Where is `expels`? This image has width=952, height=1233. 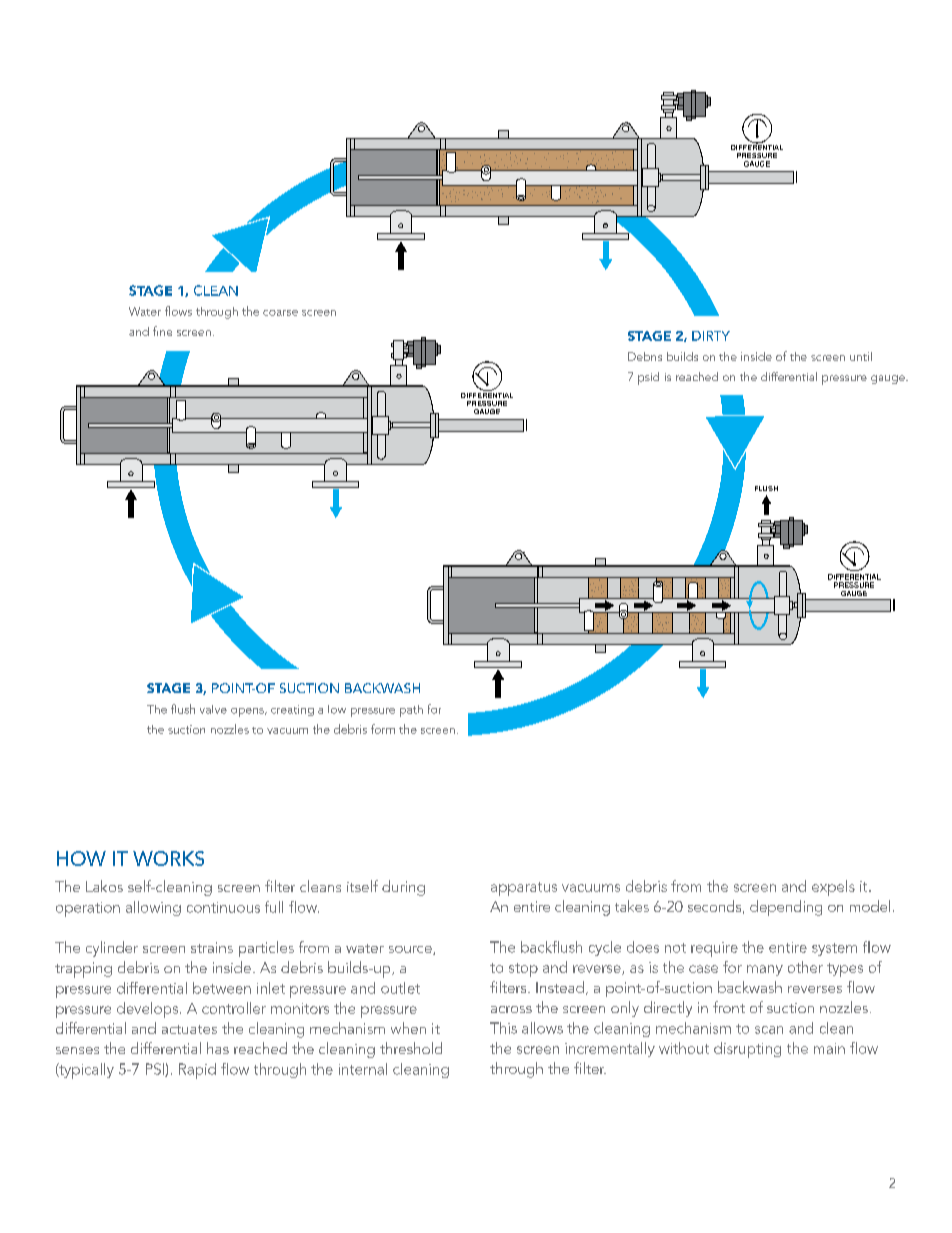 expels is located at coordinates (833, 888).
